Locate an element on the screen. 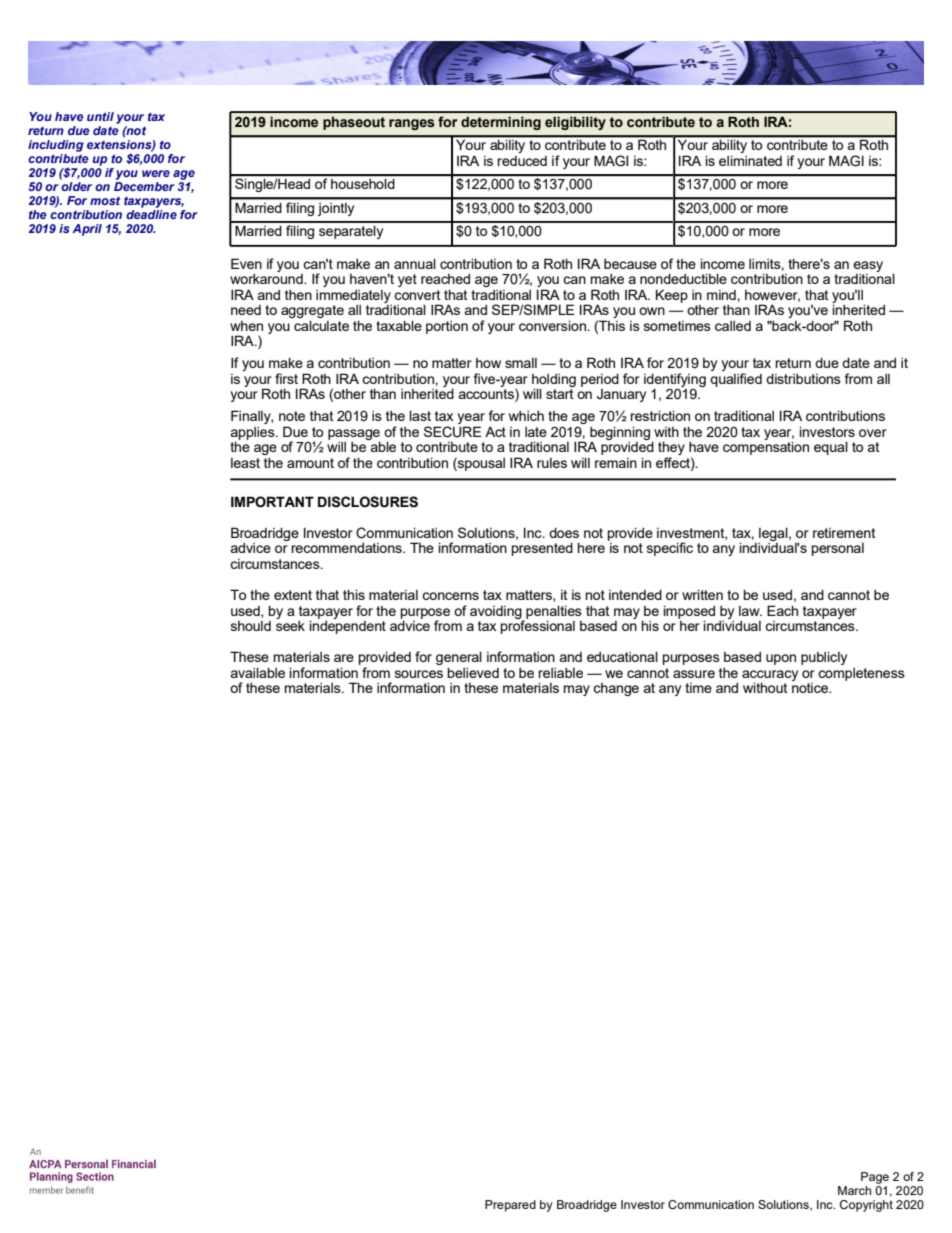 The height and width of the screenshot is (1233, 952). SECURE is located at coordinates (452, 432).
